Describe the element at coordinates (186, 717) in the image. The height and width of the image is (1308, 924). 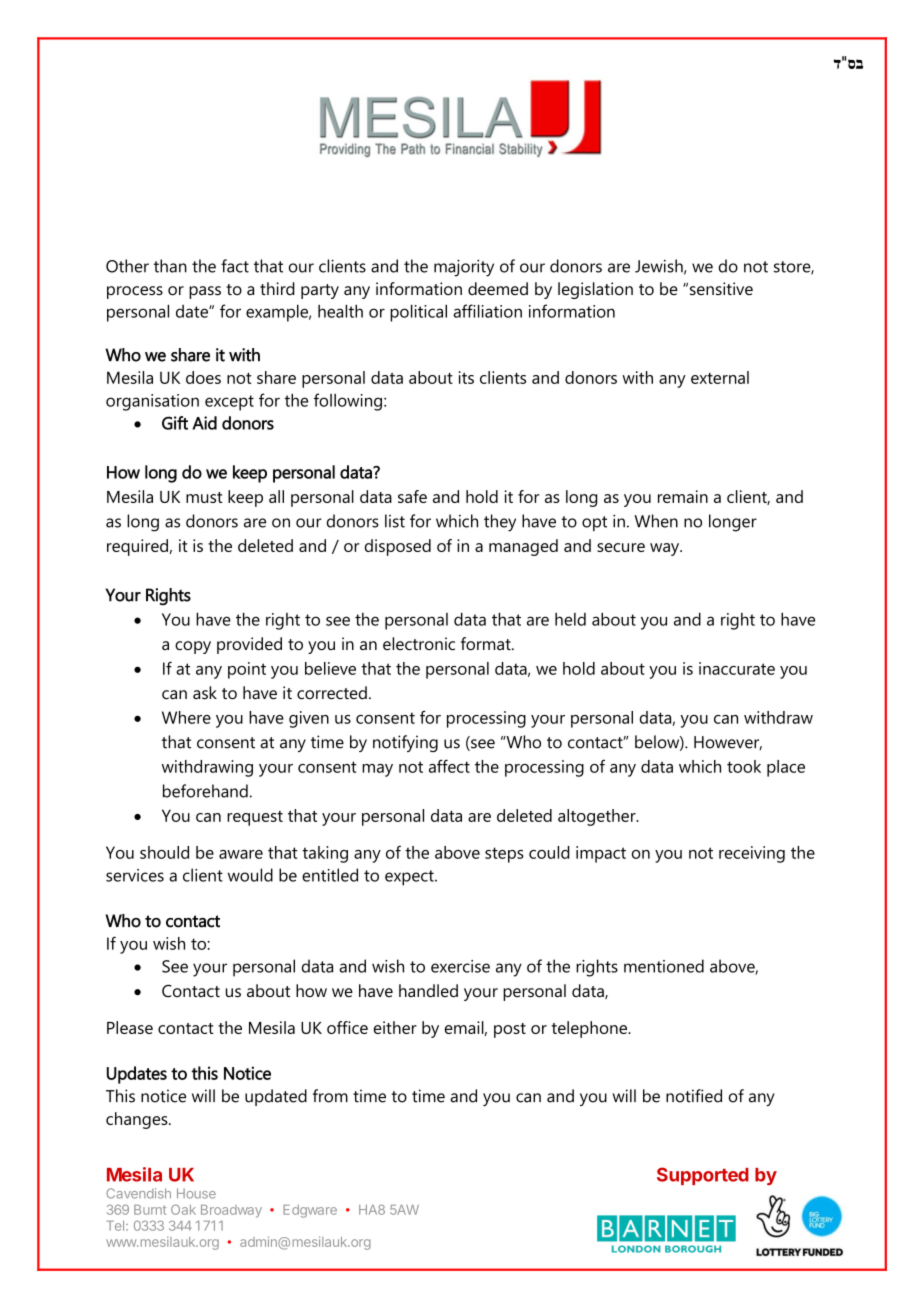
I see `Where` at that location.
